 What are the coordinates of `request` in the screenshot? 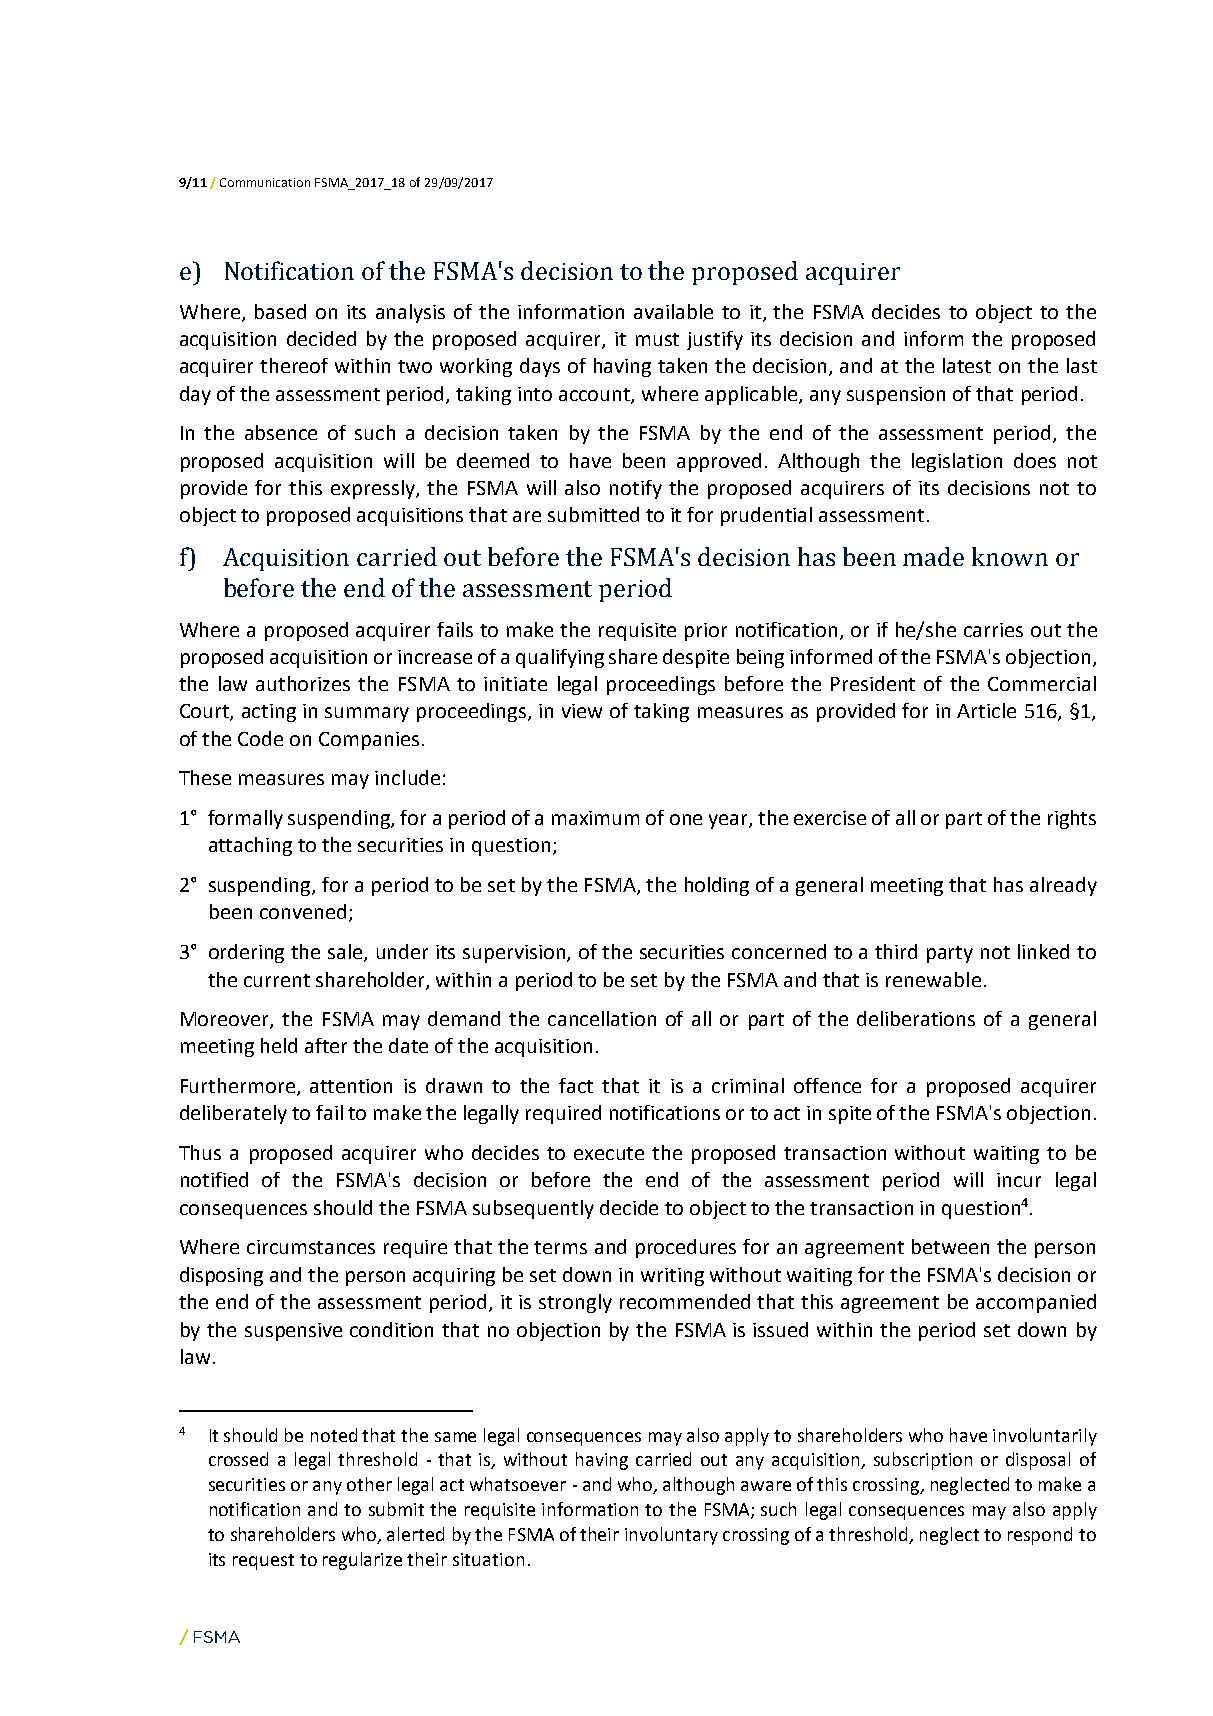 It's located at (263, 1562).
